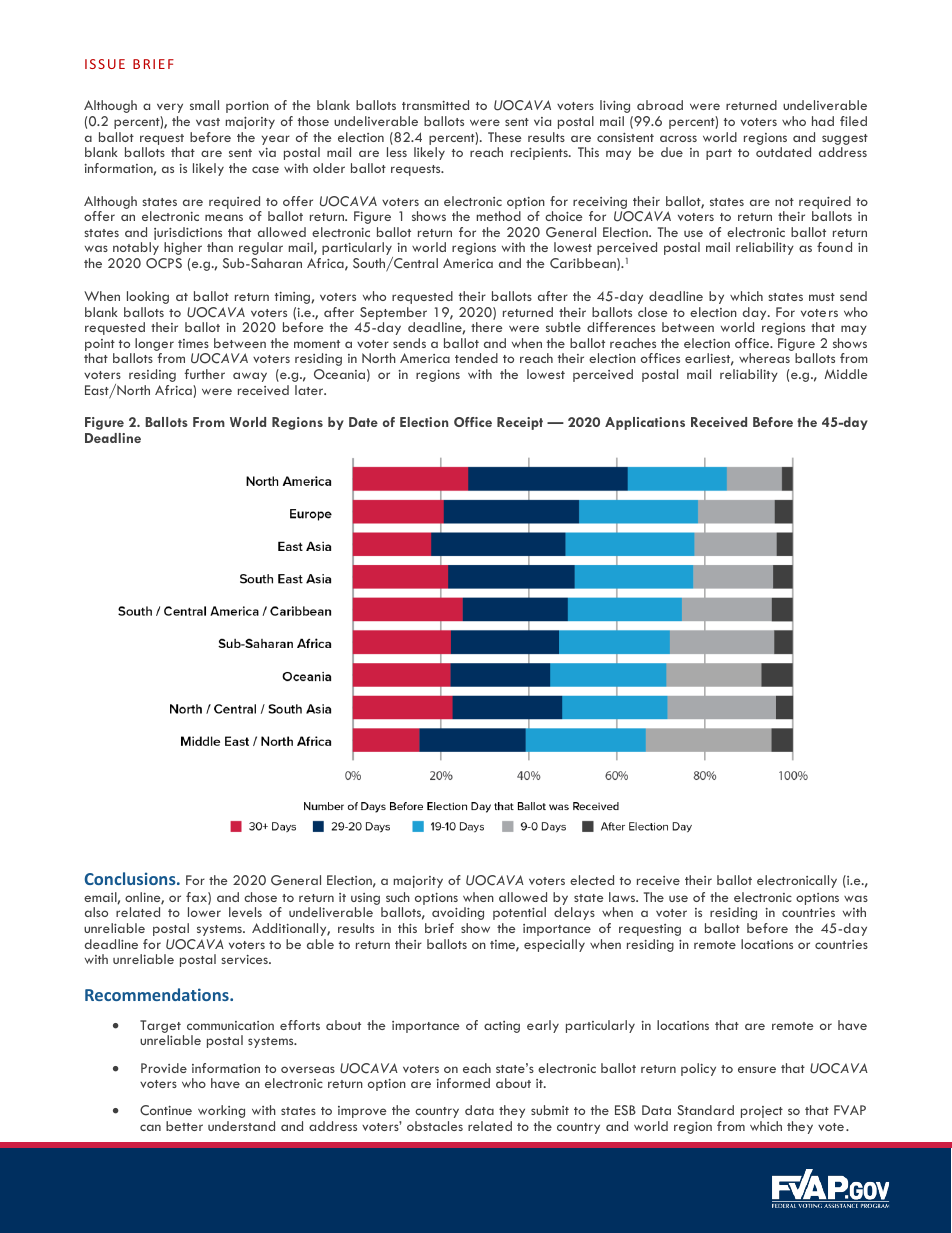 The height and width of the page is (1233, 952). I want to click on project, so click(762, 1112).
